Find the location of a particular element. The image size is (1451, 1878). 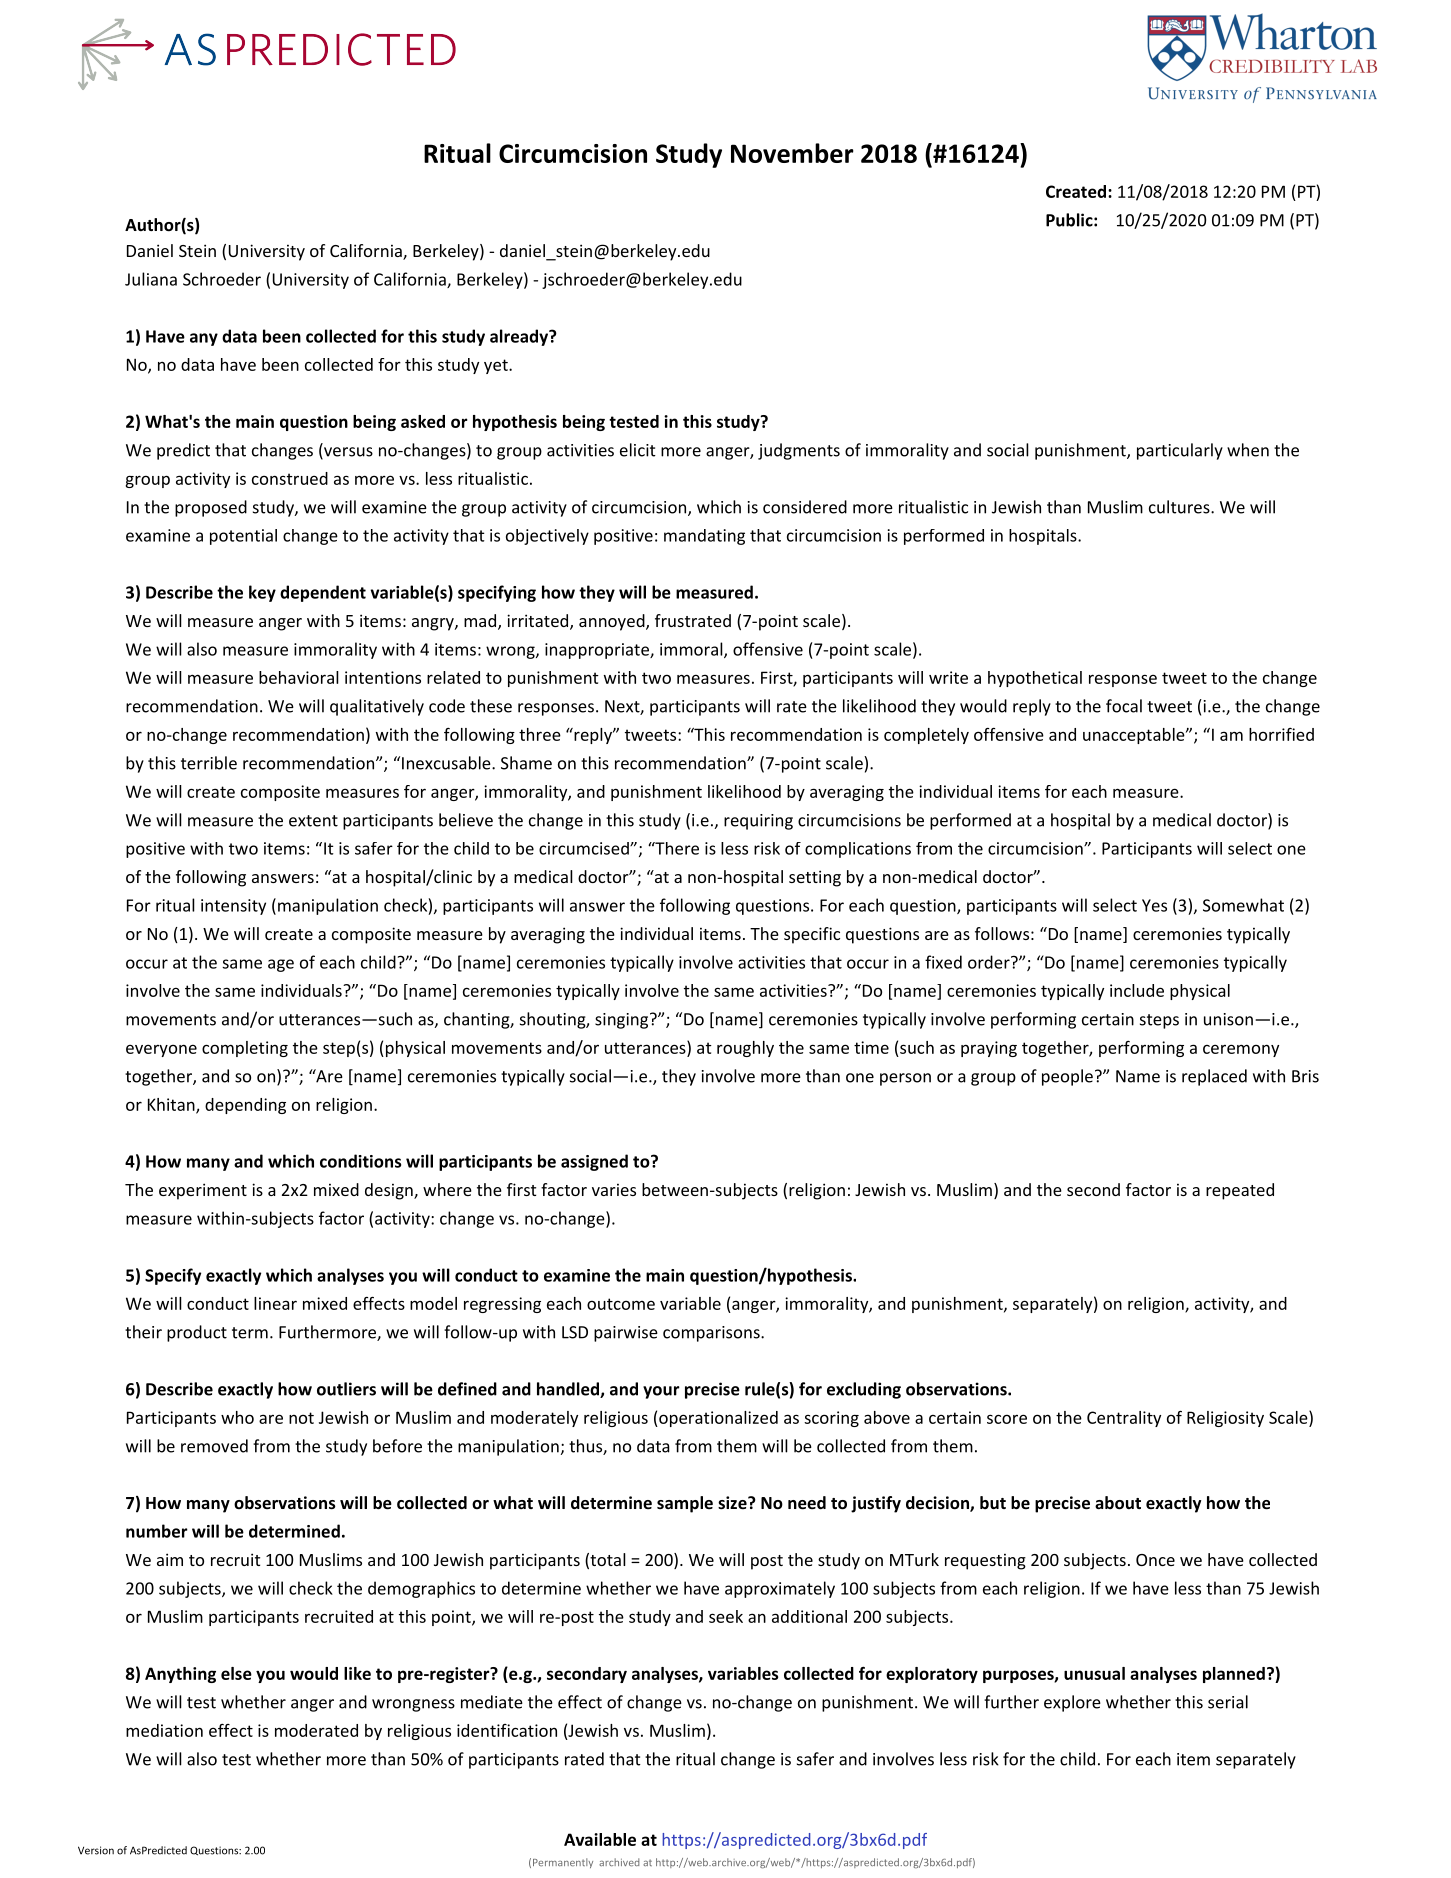

cultures is located at coordinates (1180, 507).
